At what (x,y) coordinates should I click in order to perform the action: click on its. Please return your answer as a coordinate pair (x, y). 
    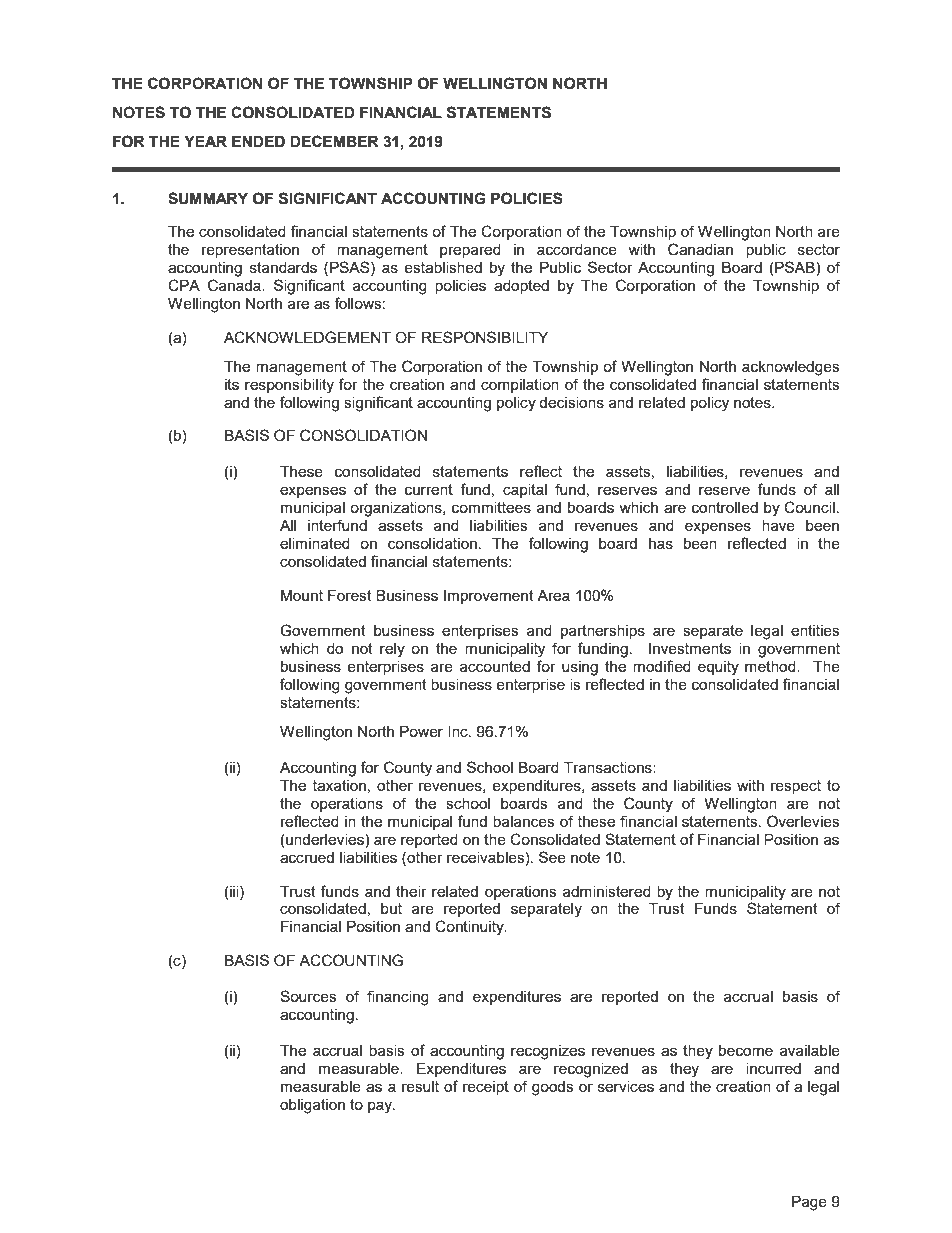
    Looking at the image, I should click on (232, 384).
